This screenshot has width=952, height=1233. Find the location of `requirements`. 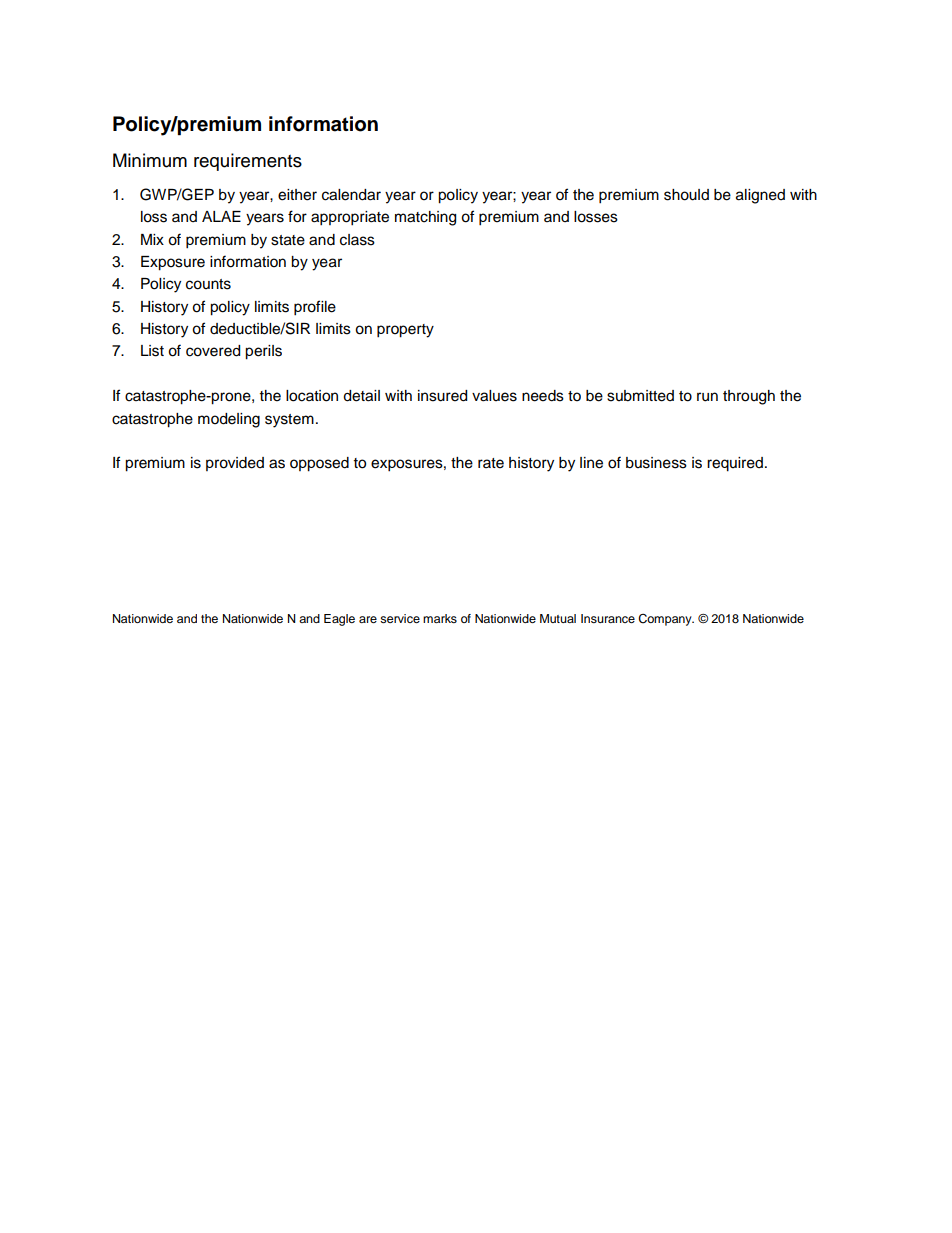

requirements is located at coordinates (248, 162).
